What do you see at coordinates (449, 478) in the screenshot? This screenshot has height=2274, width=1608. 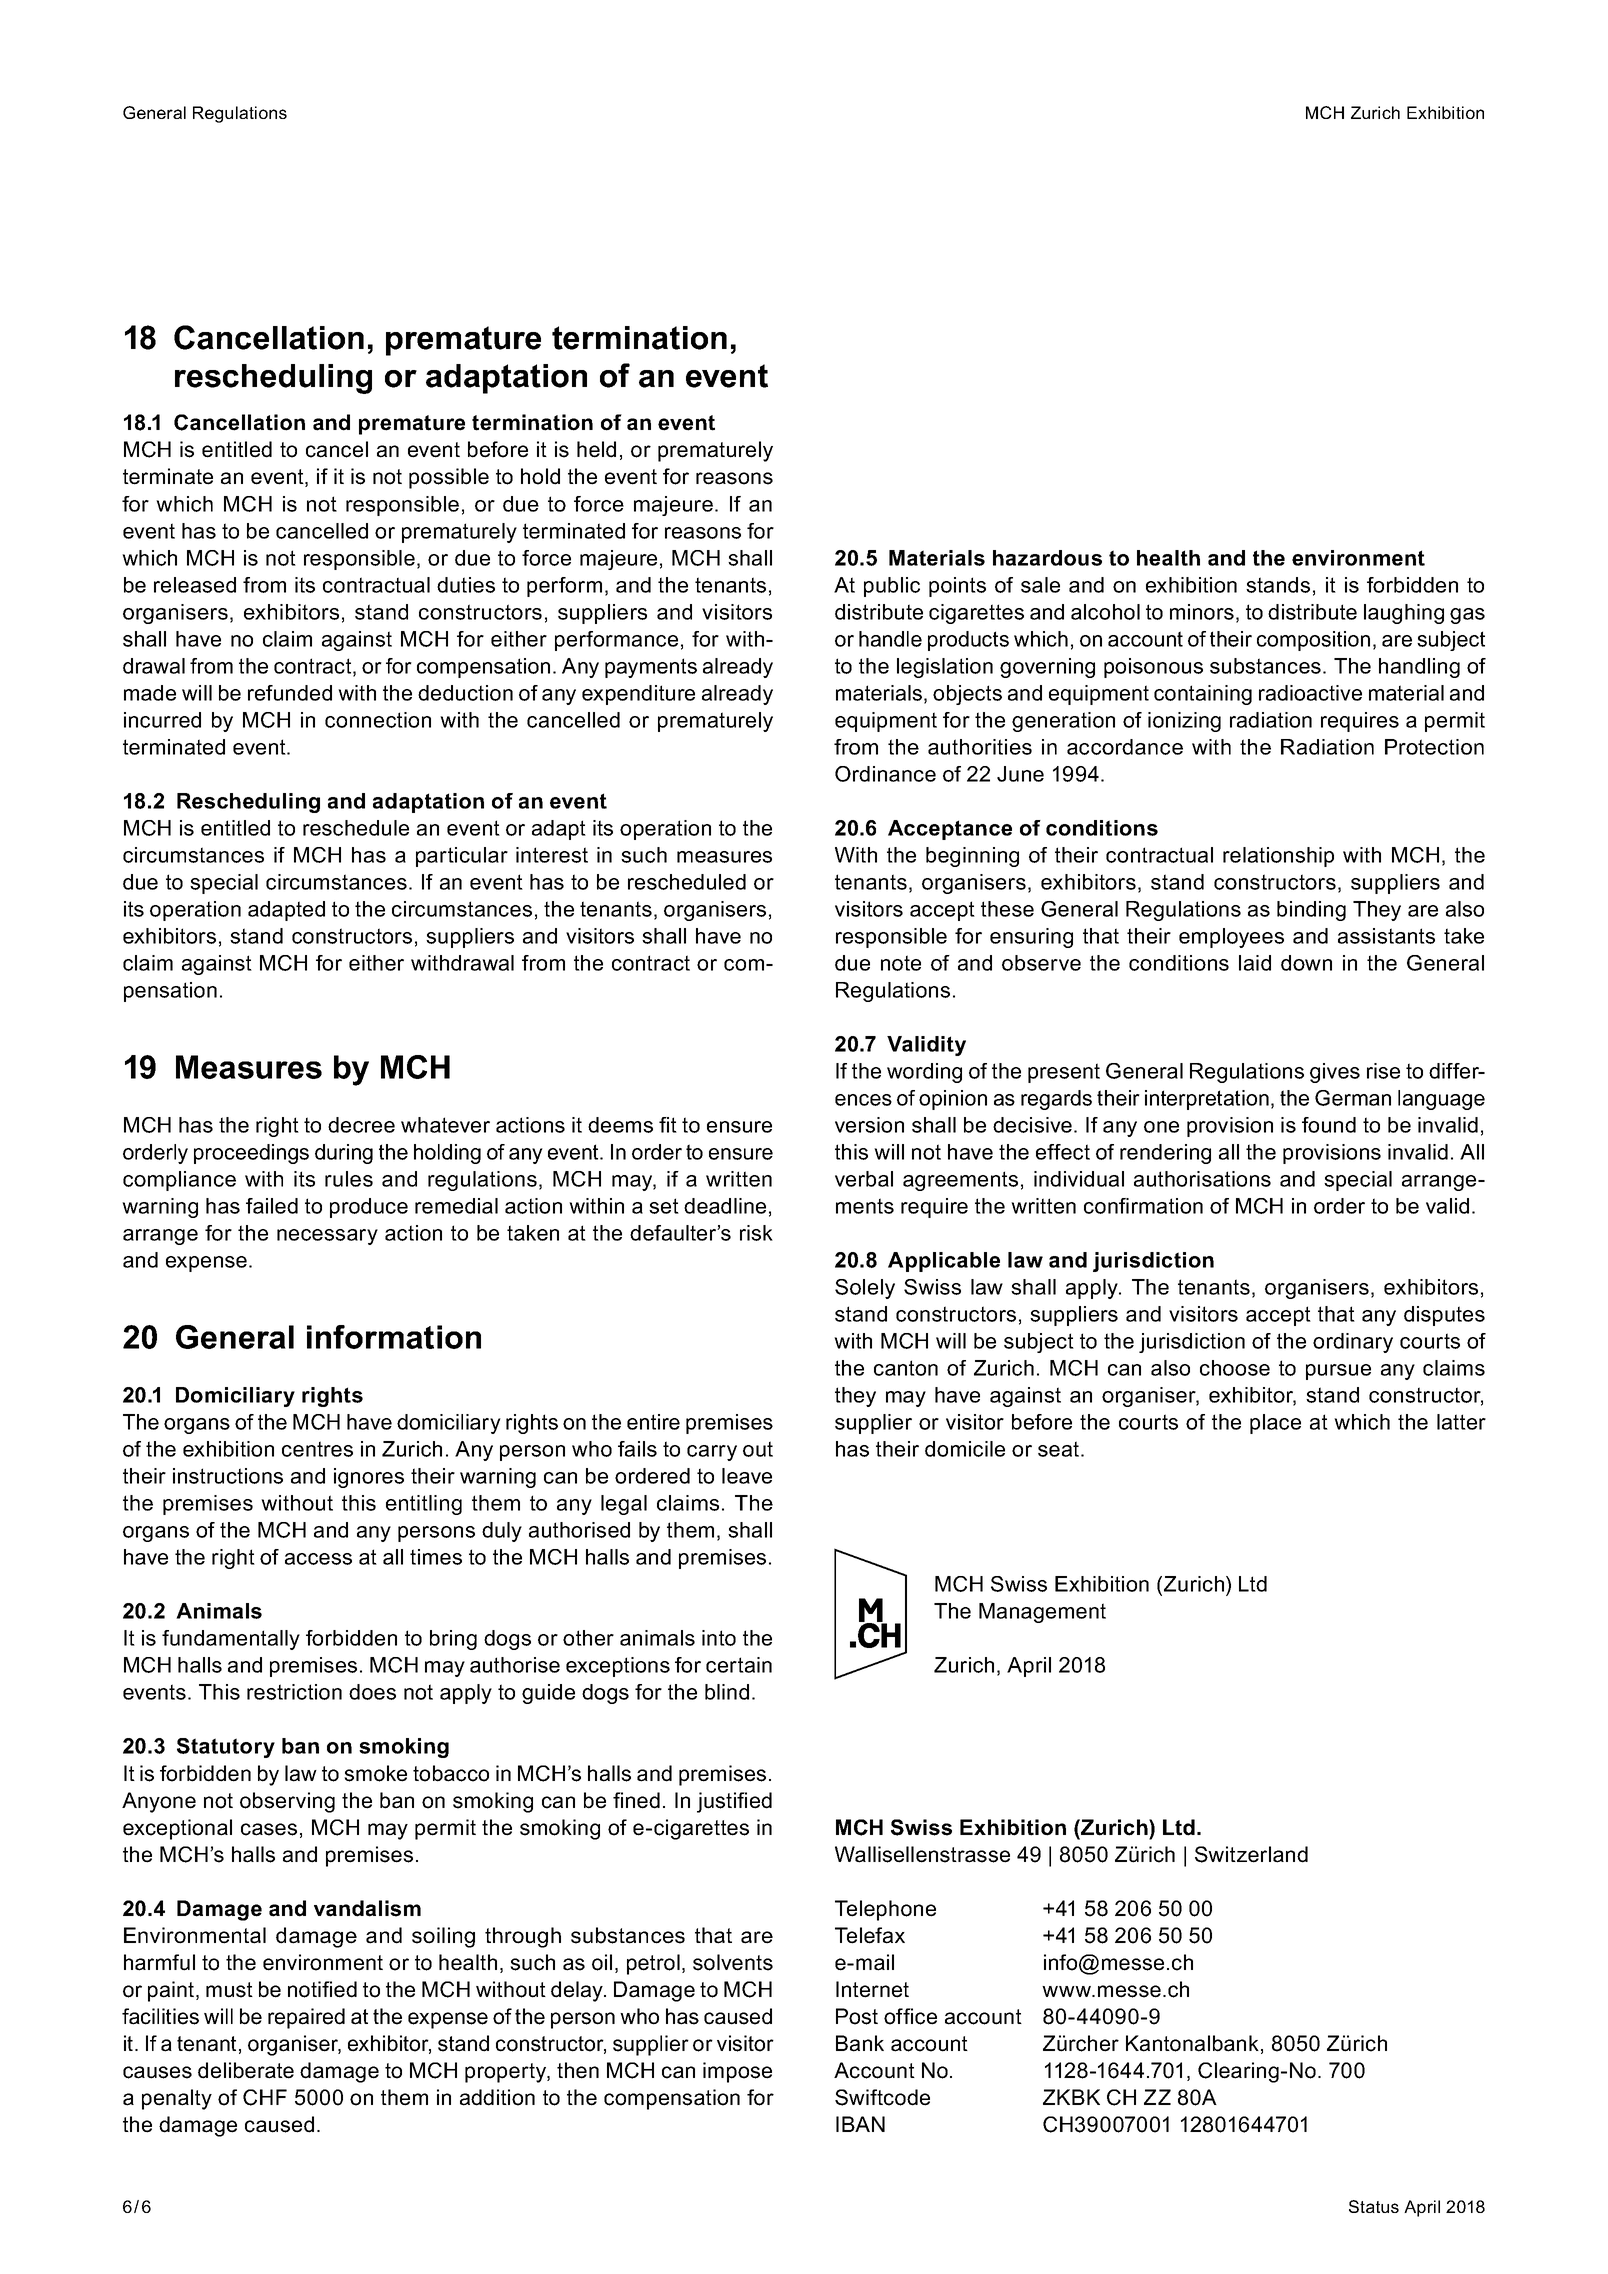 I see `possible` at bounding box center [449, 478].
